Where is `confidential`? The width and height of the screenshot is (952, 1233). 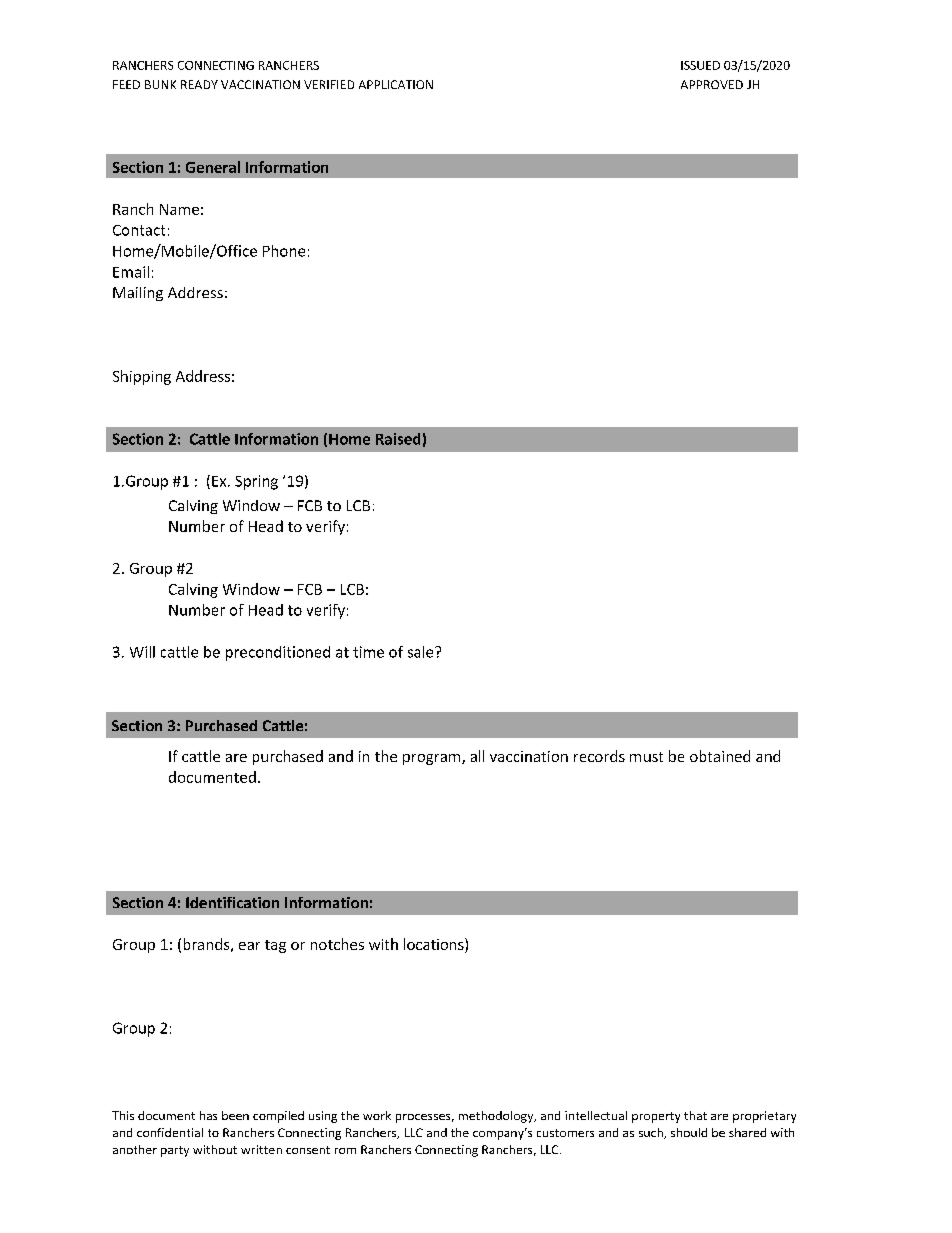
confidential is located at coordinates (170, 1132).
